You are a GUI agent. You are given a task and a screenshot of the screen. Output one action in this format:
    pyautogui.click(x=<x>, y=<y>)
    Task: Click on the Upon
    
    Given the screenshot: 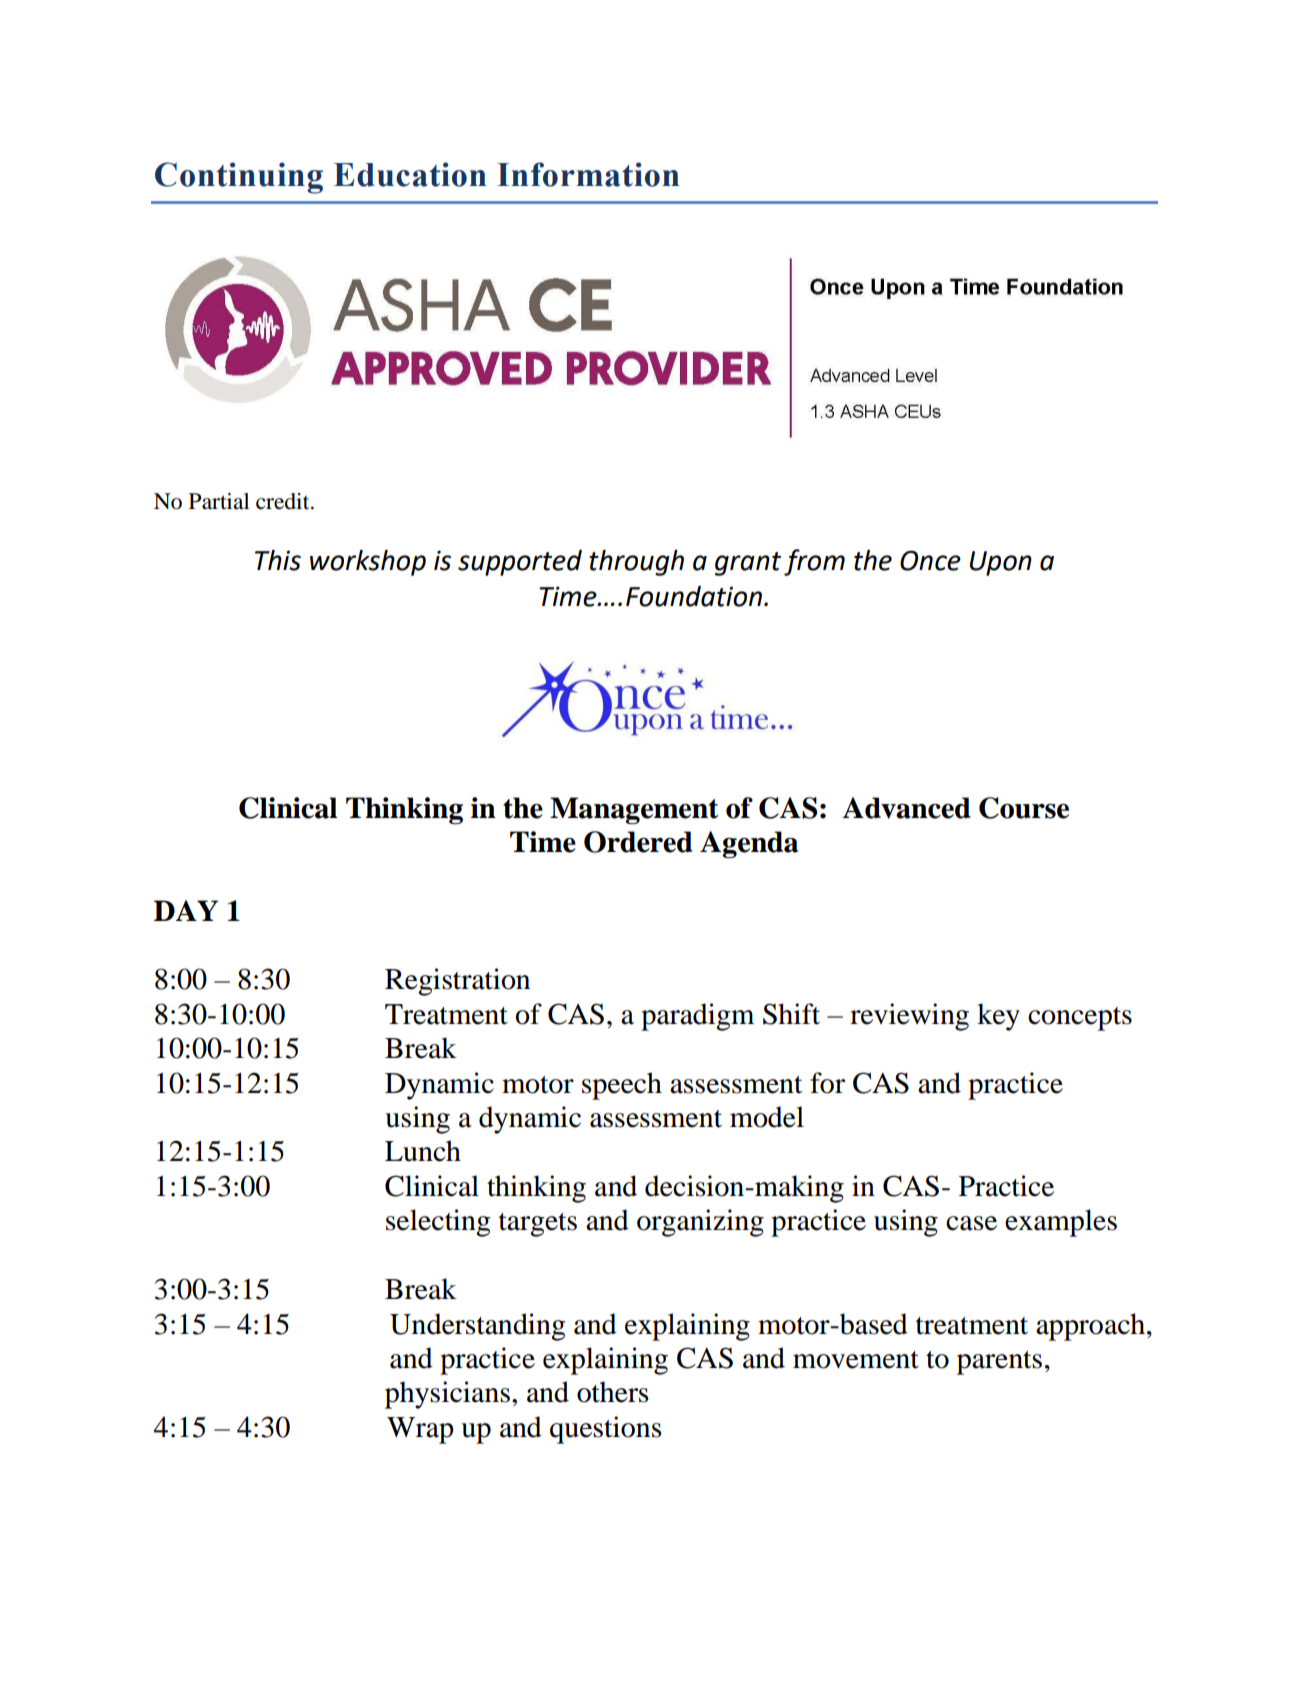 What is the action you would take?
    pyautogui.click(x=1001, y=563)
